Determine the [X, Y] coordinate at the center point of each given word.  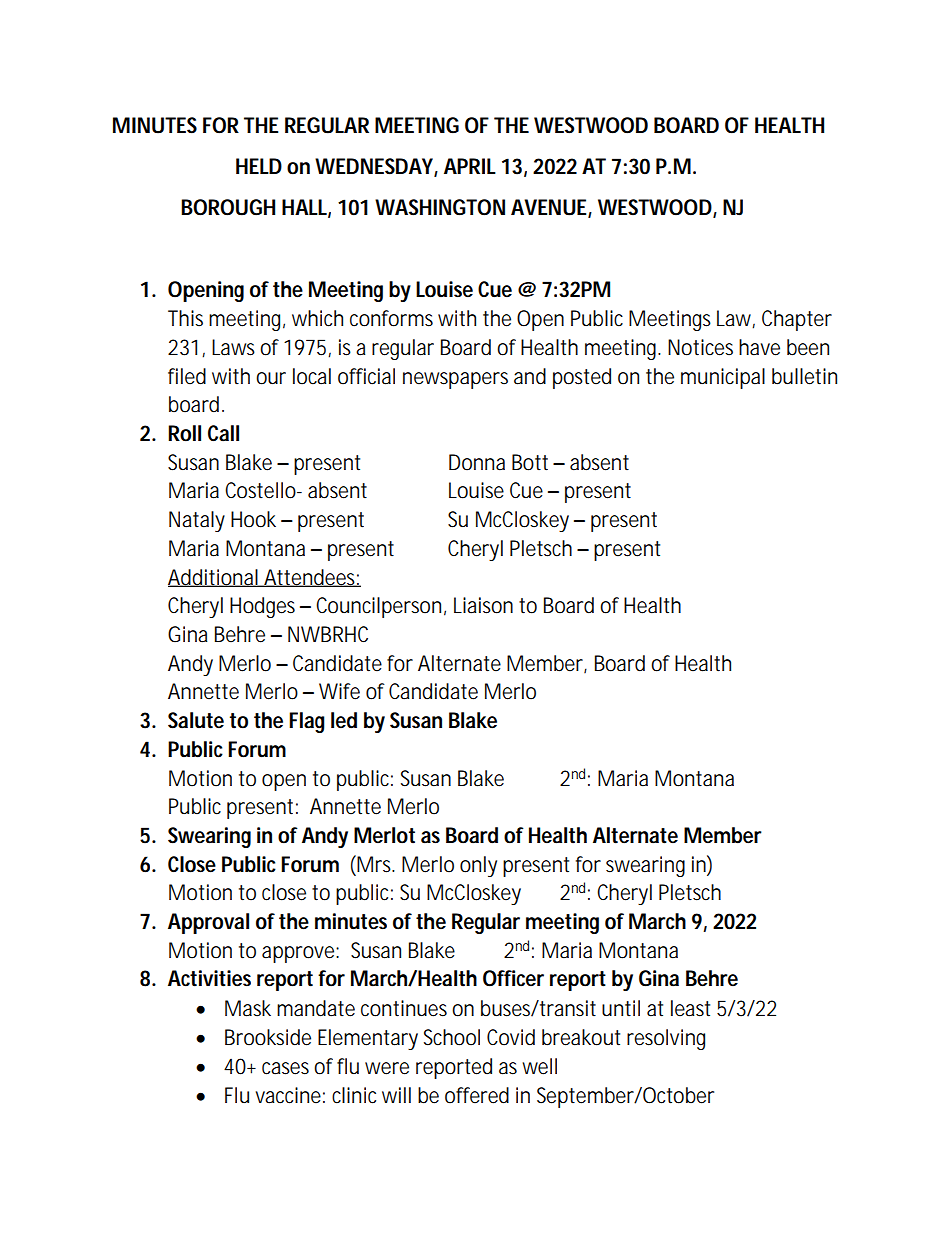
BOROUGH [228, 207]
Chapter [797, 320]
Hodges [262, 607]
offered [477, 1095]
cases [285, 1068]
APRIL [470, 166]
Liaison [483, 605]
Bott [530, 462]
